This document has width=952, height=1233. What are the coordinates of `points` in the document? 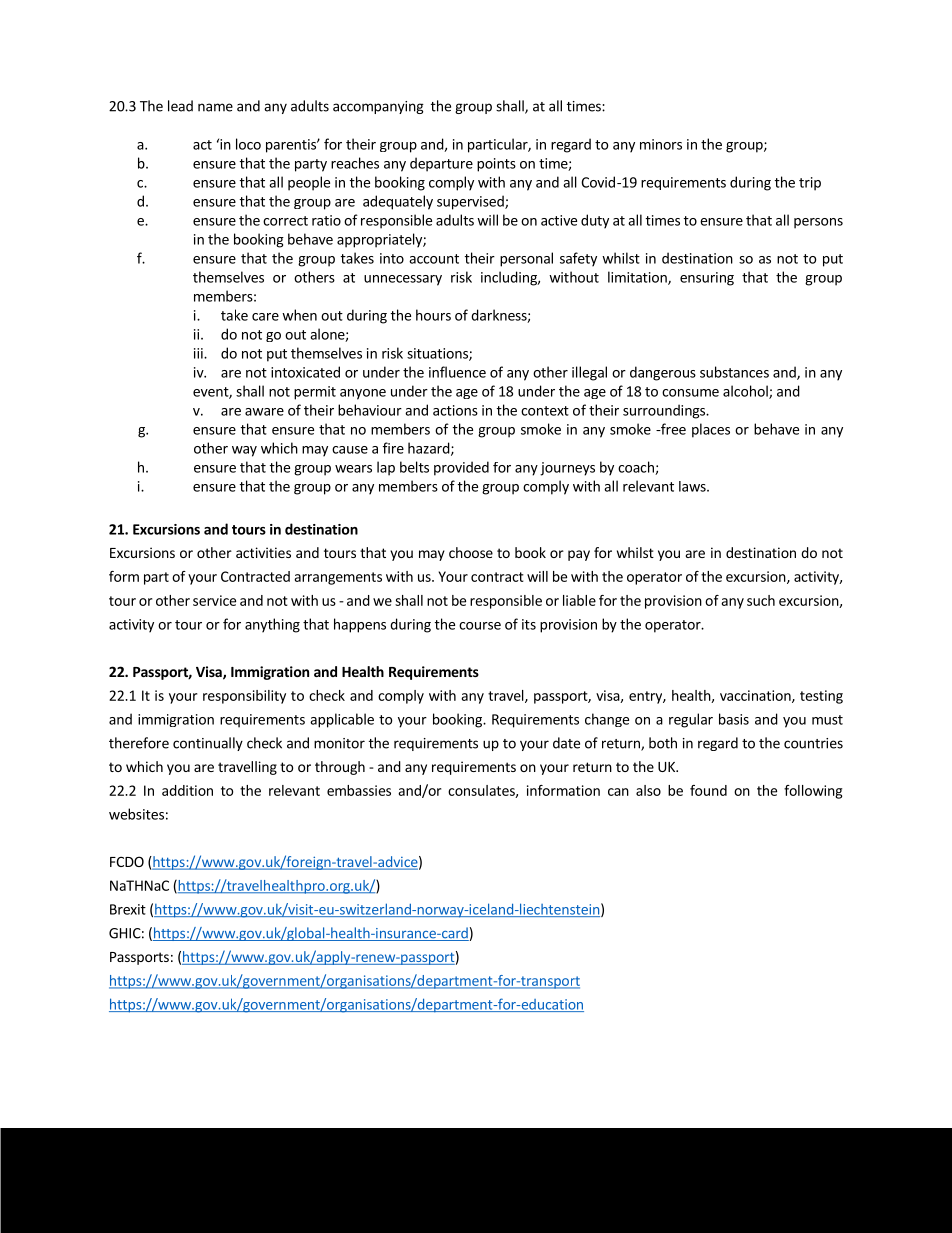 It's located at (496, 165).
